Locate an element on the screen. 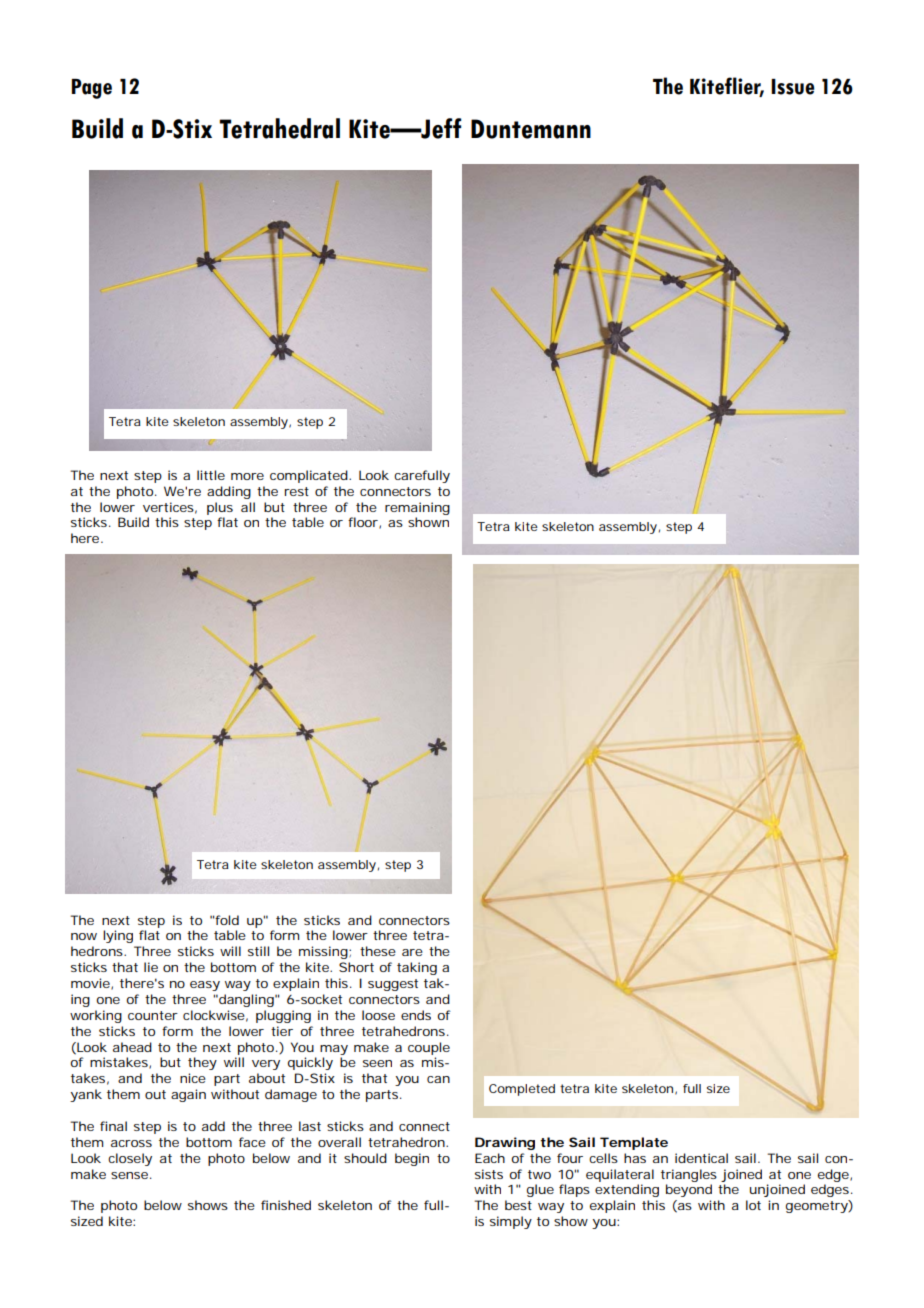 The width and height of the screenshot is (924, 1308). lying is located at coordinates (118, 936).
